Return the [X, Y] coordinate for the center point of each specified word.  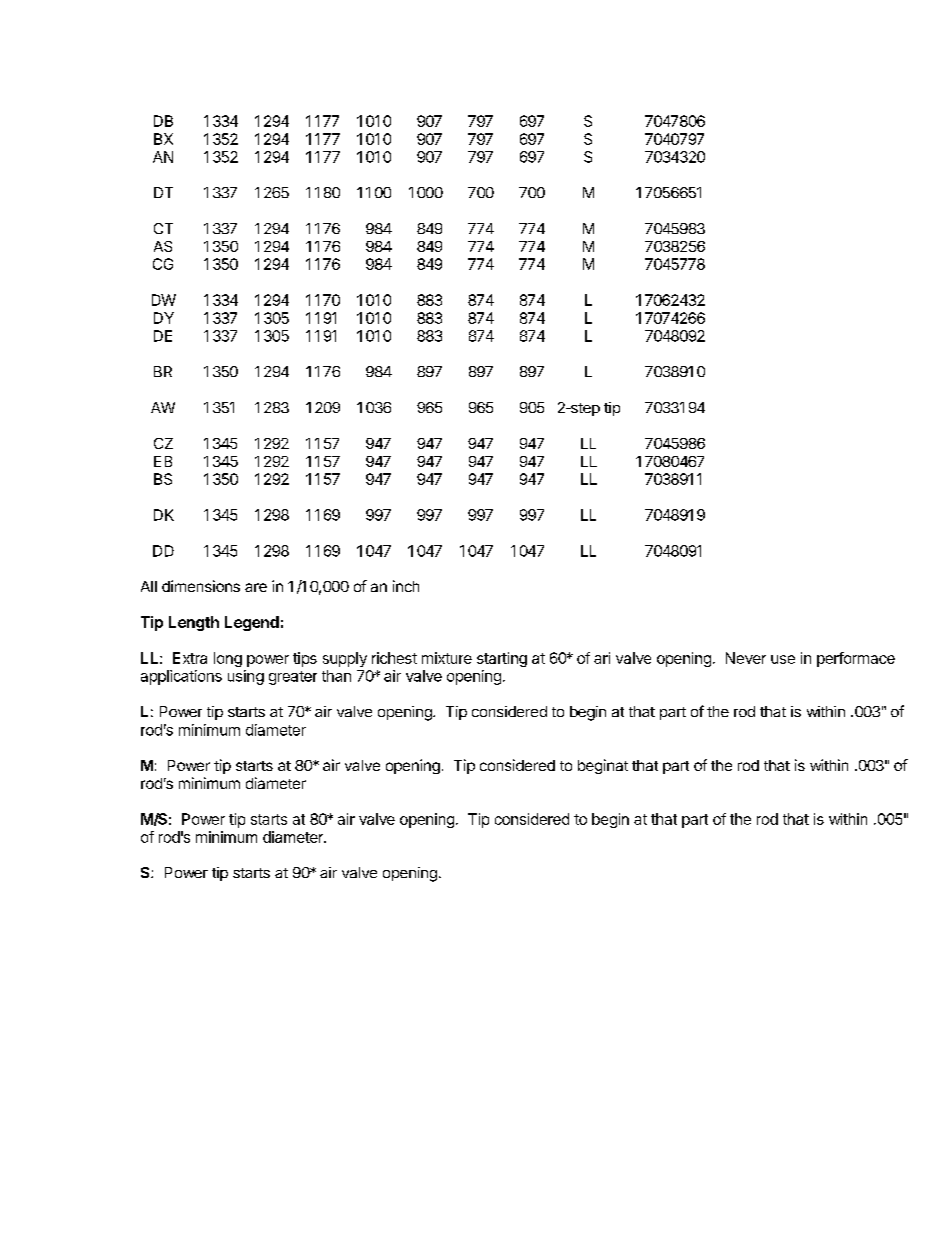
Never [746, 658]
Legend [252, 623]
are [256, 587]
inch [406, 586]
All [149, 586]
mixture [447, 658]
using [246, 677]
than [336, 676]
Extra [190, 658]
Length [194, 623]
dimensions [201, 586]
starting [502, 659]
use [783, 659]
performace [856, 659]
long [228, 659]
